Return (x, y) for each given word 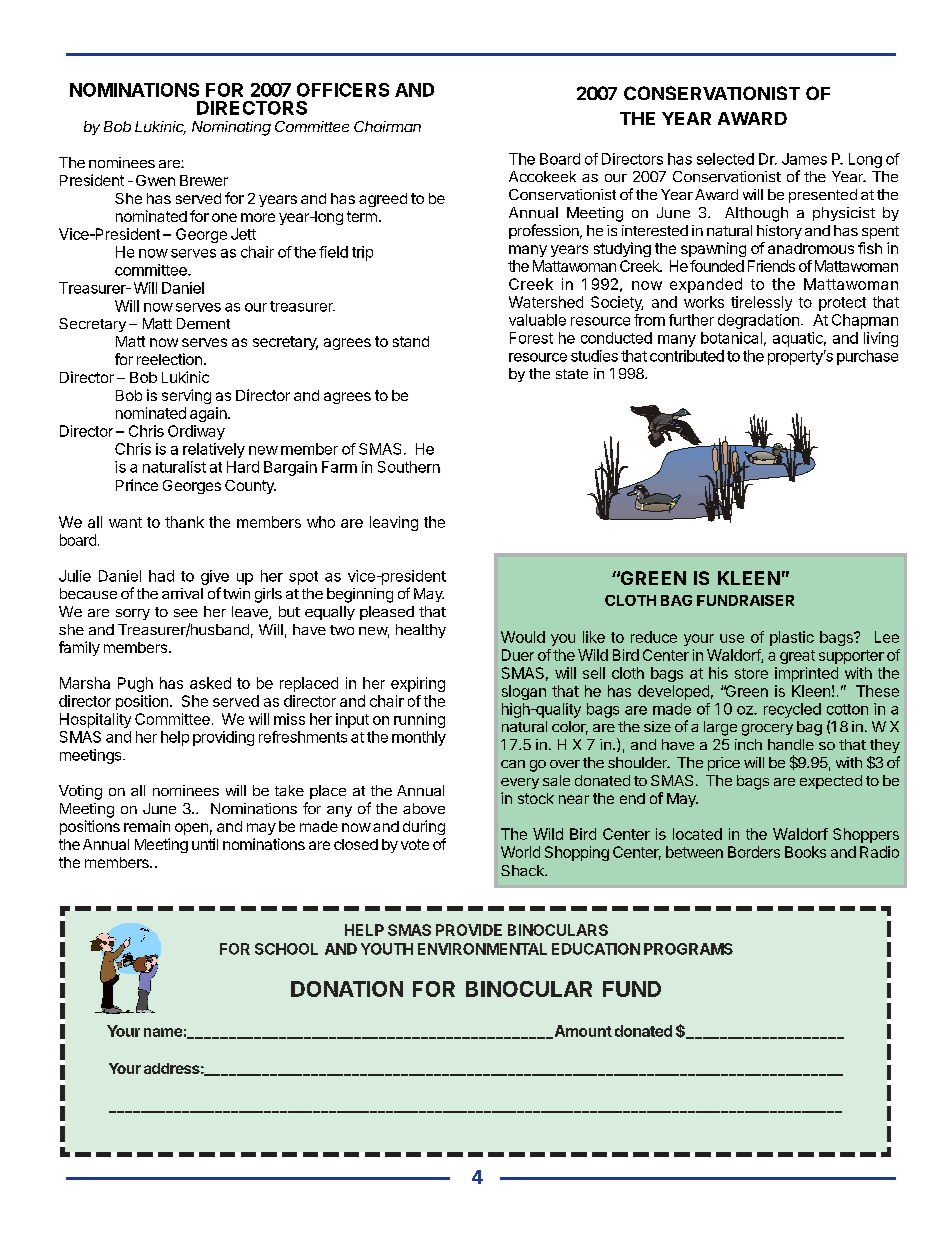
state (572, 374)
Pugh (135, 684)
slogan (524, 692)
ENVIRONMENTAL (482, 949)
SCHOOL (286, 949)
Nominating (231, 128)
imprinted (806, 674)
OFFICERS (343, 90)
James (804, 159)
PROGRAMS (688, 949)
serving (186, 396)
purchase (867, 357)
